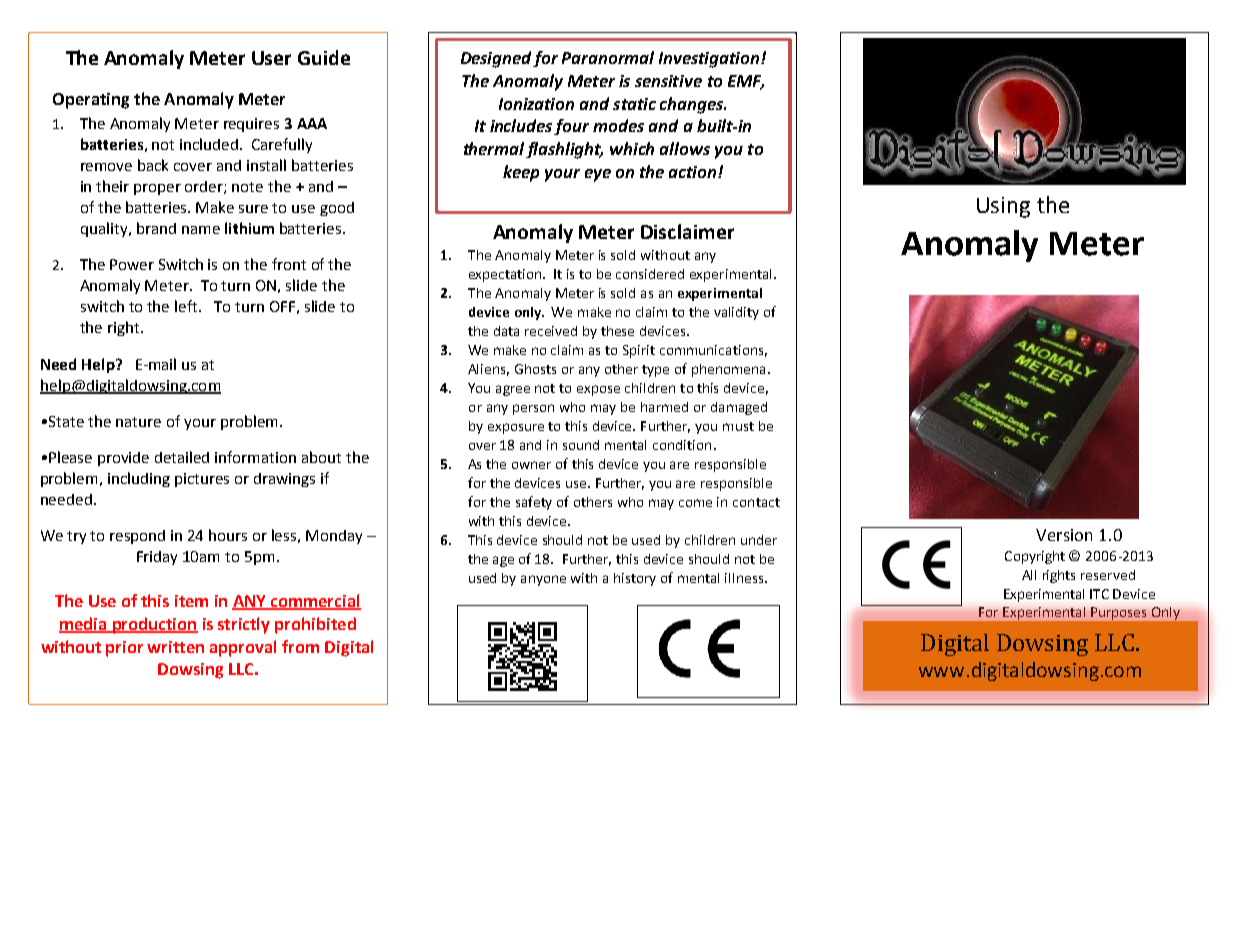  What do you see at coordinates (1108, 575) in the screenshot?
I see `reserved` at bounding box center [1108, 575].
